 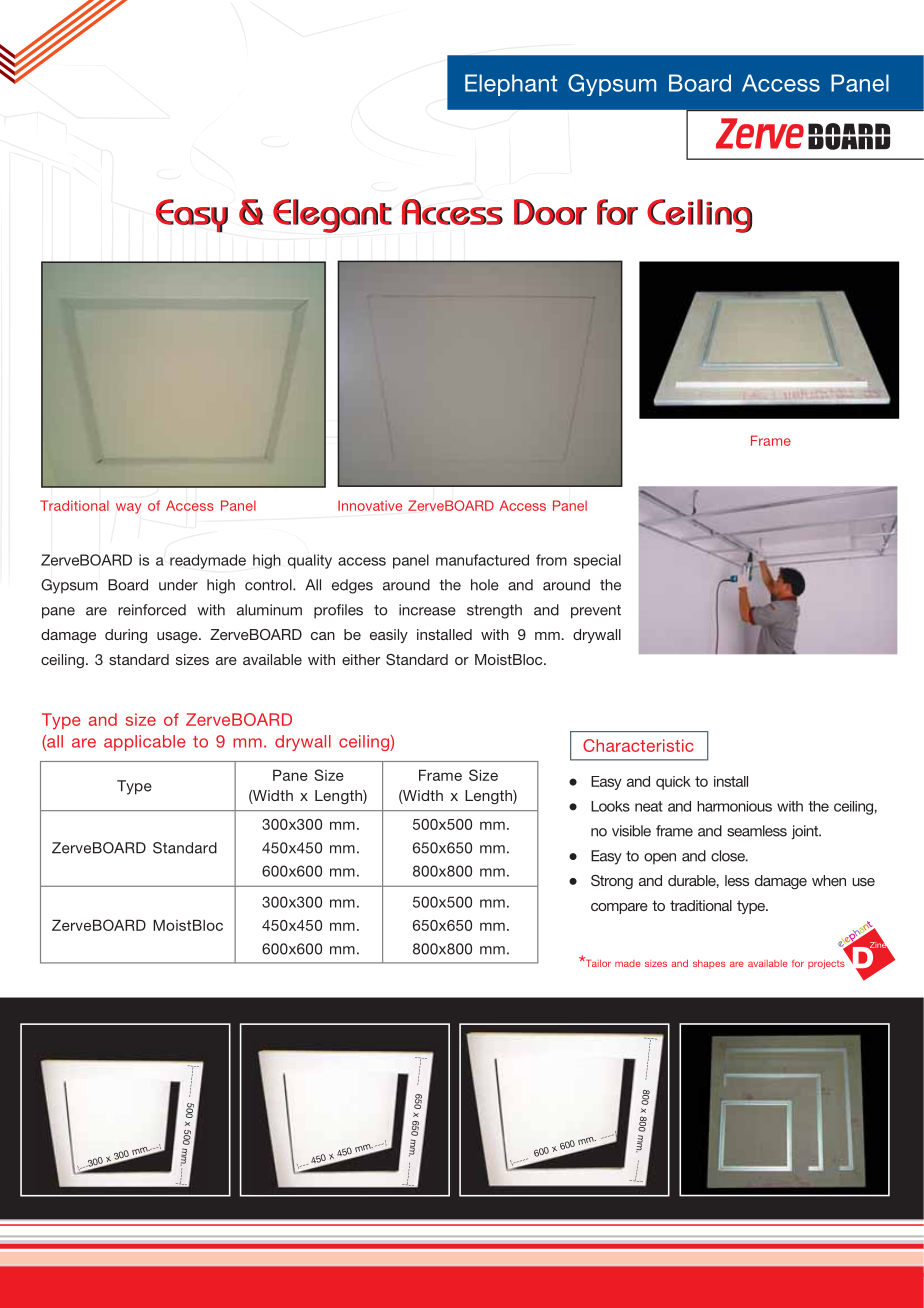 What do you see at coordinates (128, 508) in the screenshot?
I see `way` at bounding box center [128, 508].
